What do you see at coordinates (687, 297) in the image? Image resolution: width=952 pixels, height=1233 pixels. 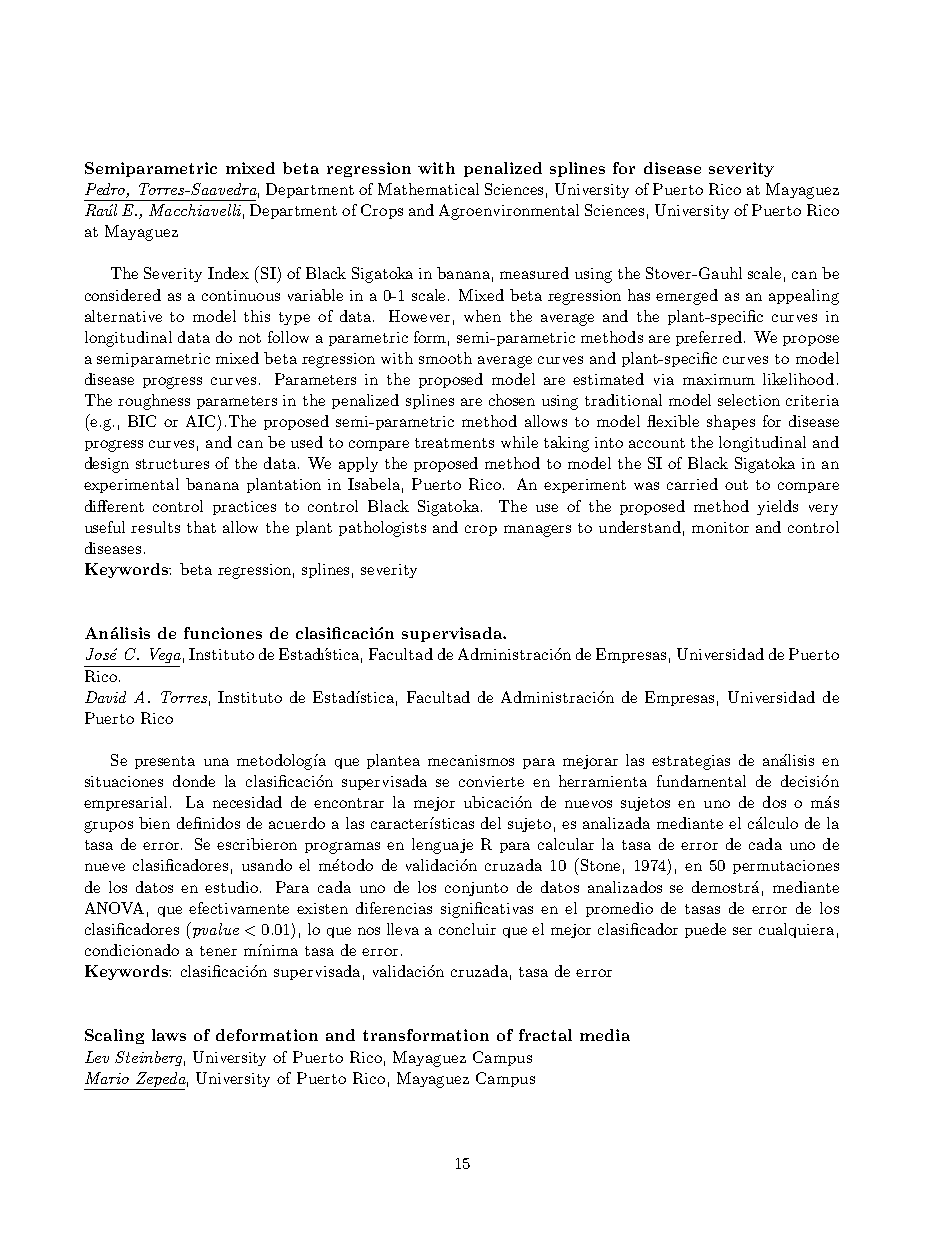 I see `emerged` at bounding box center [687, 297].
